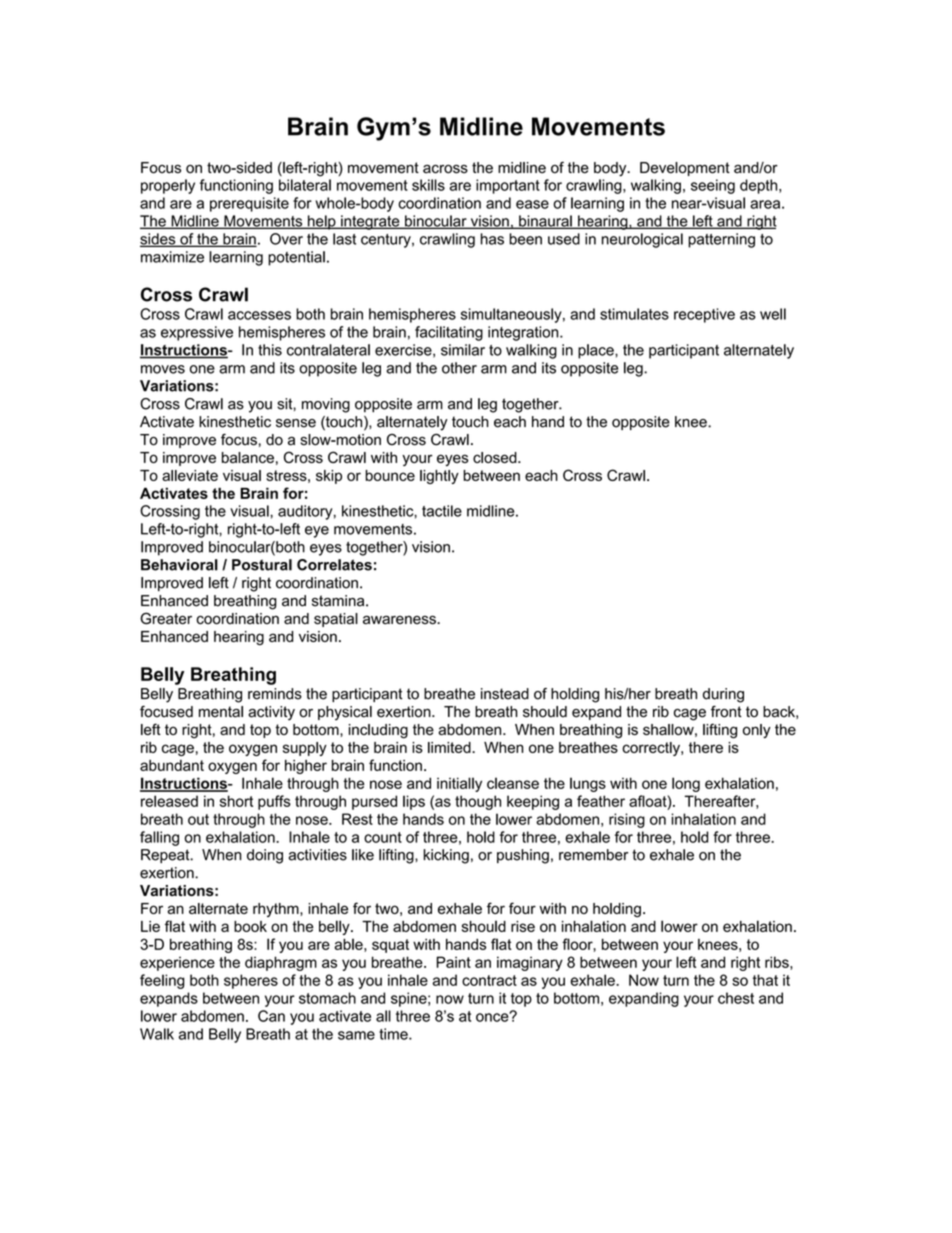 This screenshot has width=952, height=1233. I want to click on during, so click(723, 695).
